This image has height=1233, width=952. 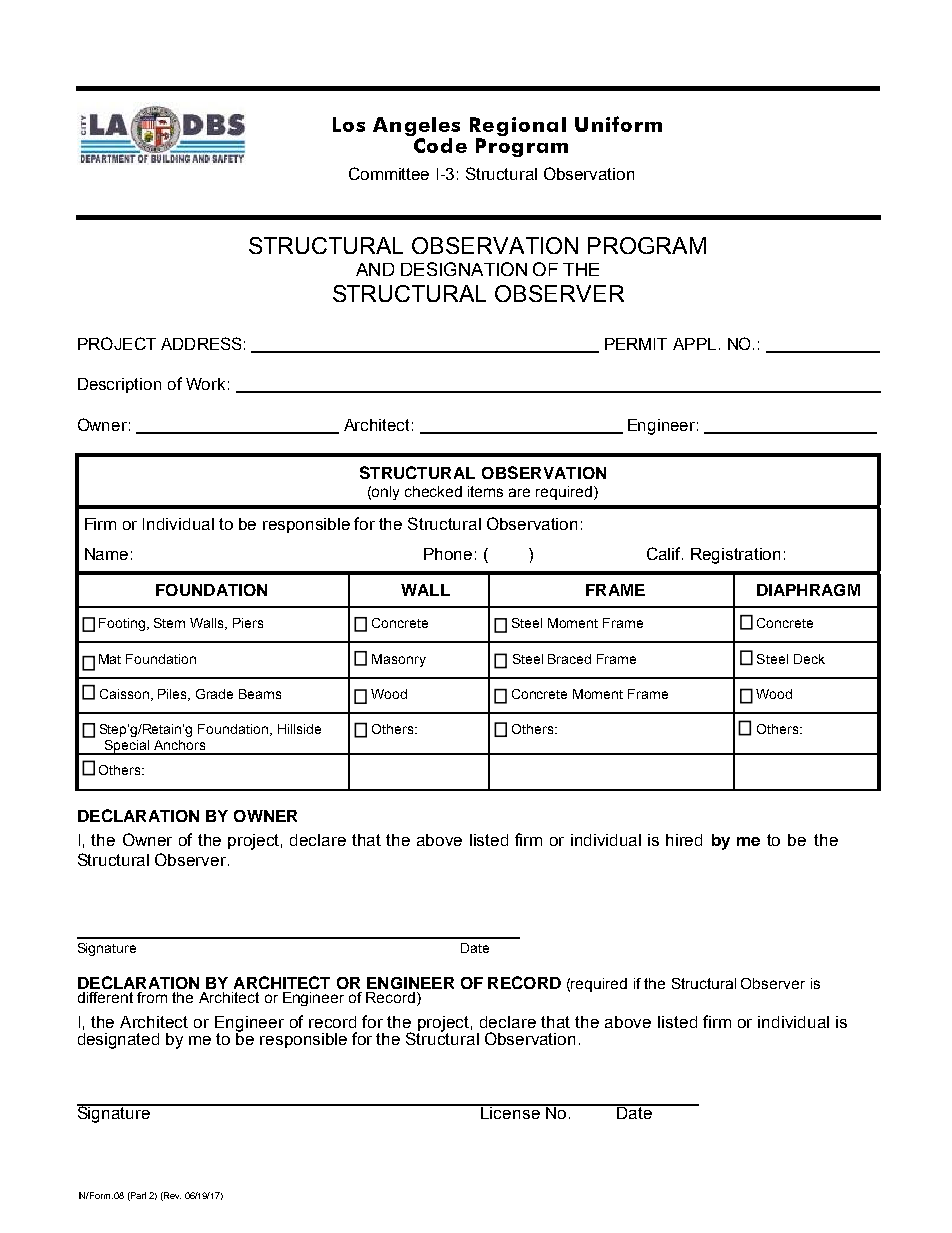 What do you see at coordinates (399, 660) in the image?
I see `Masonry` at bounding box center [399, 660].
